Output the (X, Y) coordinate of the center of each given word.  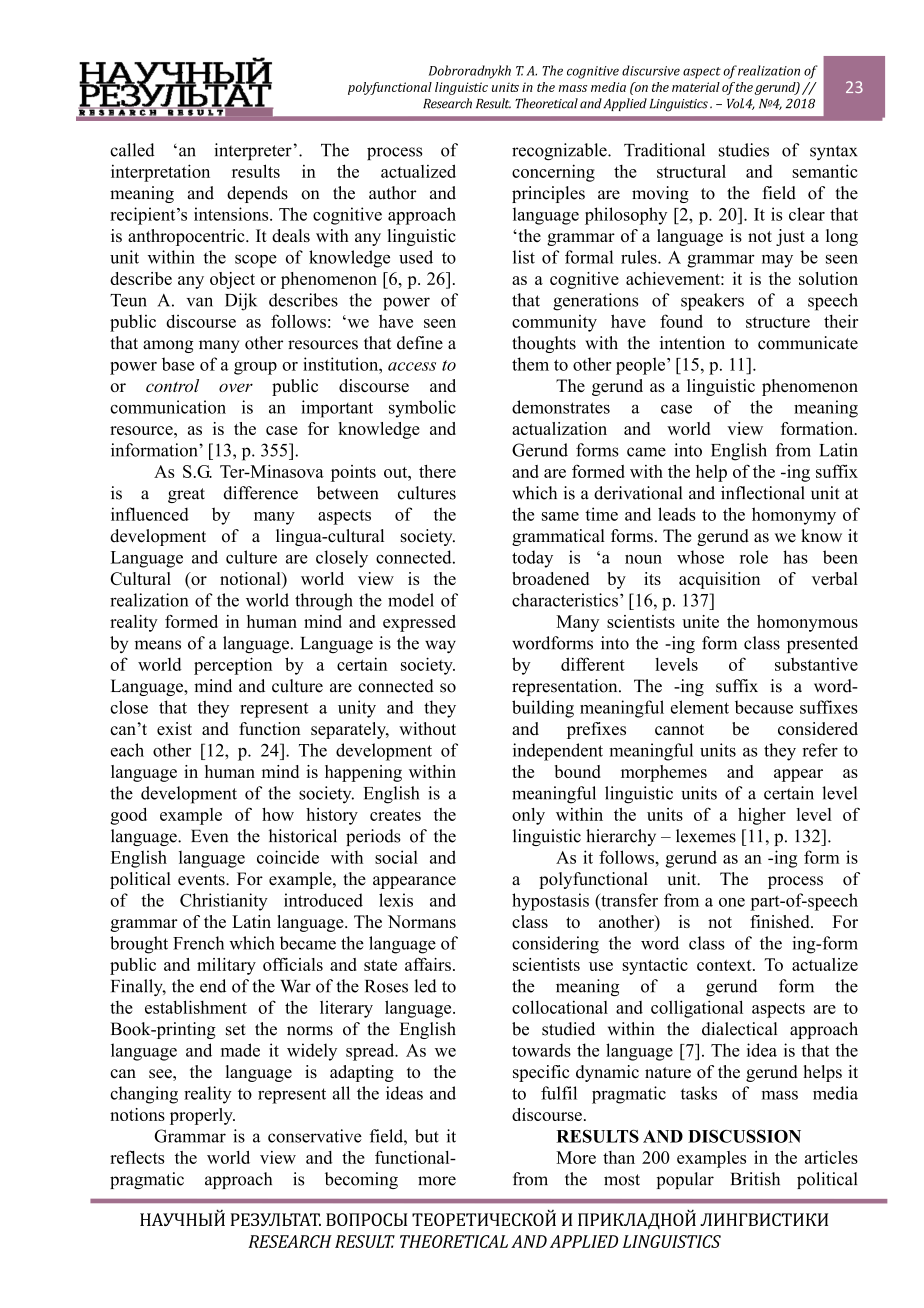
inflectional (763, 493)
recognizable (560, 152)
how (278, 814)
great (186, 495)
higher (762, 816)
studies (744, 150)
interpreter (253, 151)
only (528, 816)
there (437, 471)
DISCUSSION (744, 1136)
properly (202, 1116)
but (427, 1136)
